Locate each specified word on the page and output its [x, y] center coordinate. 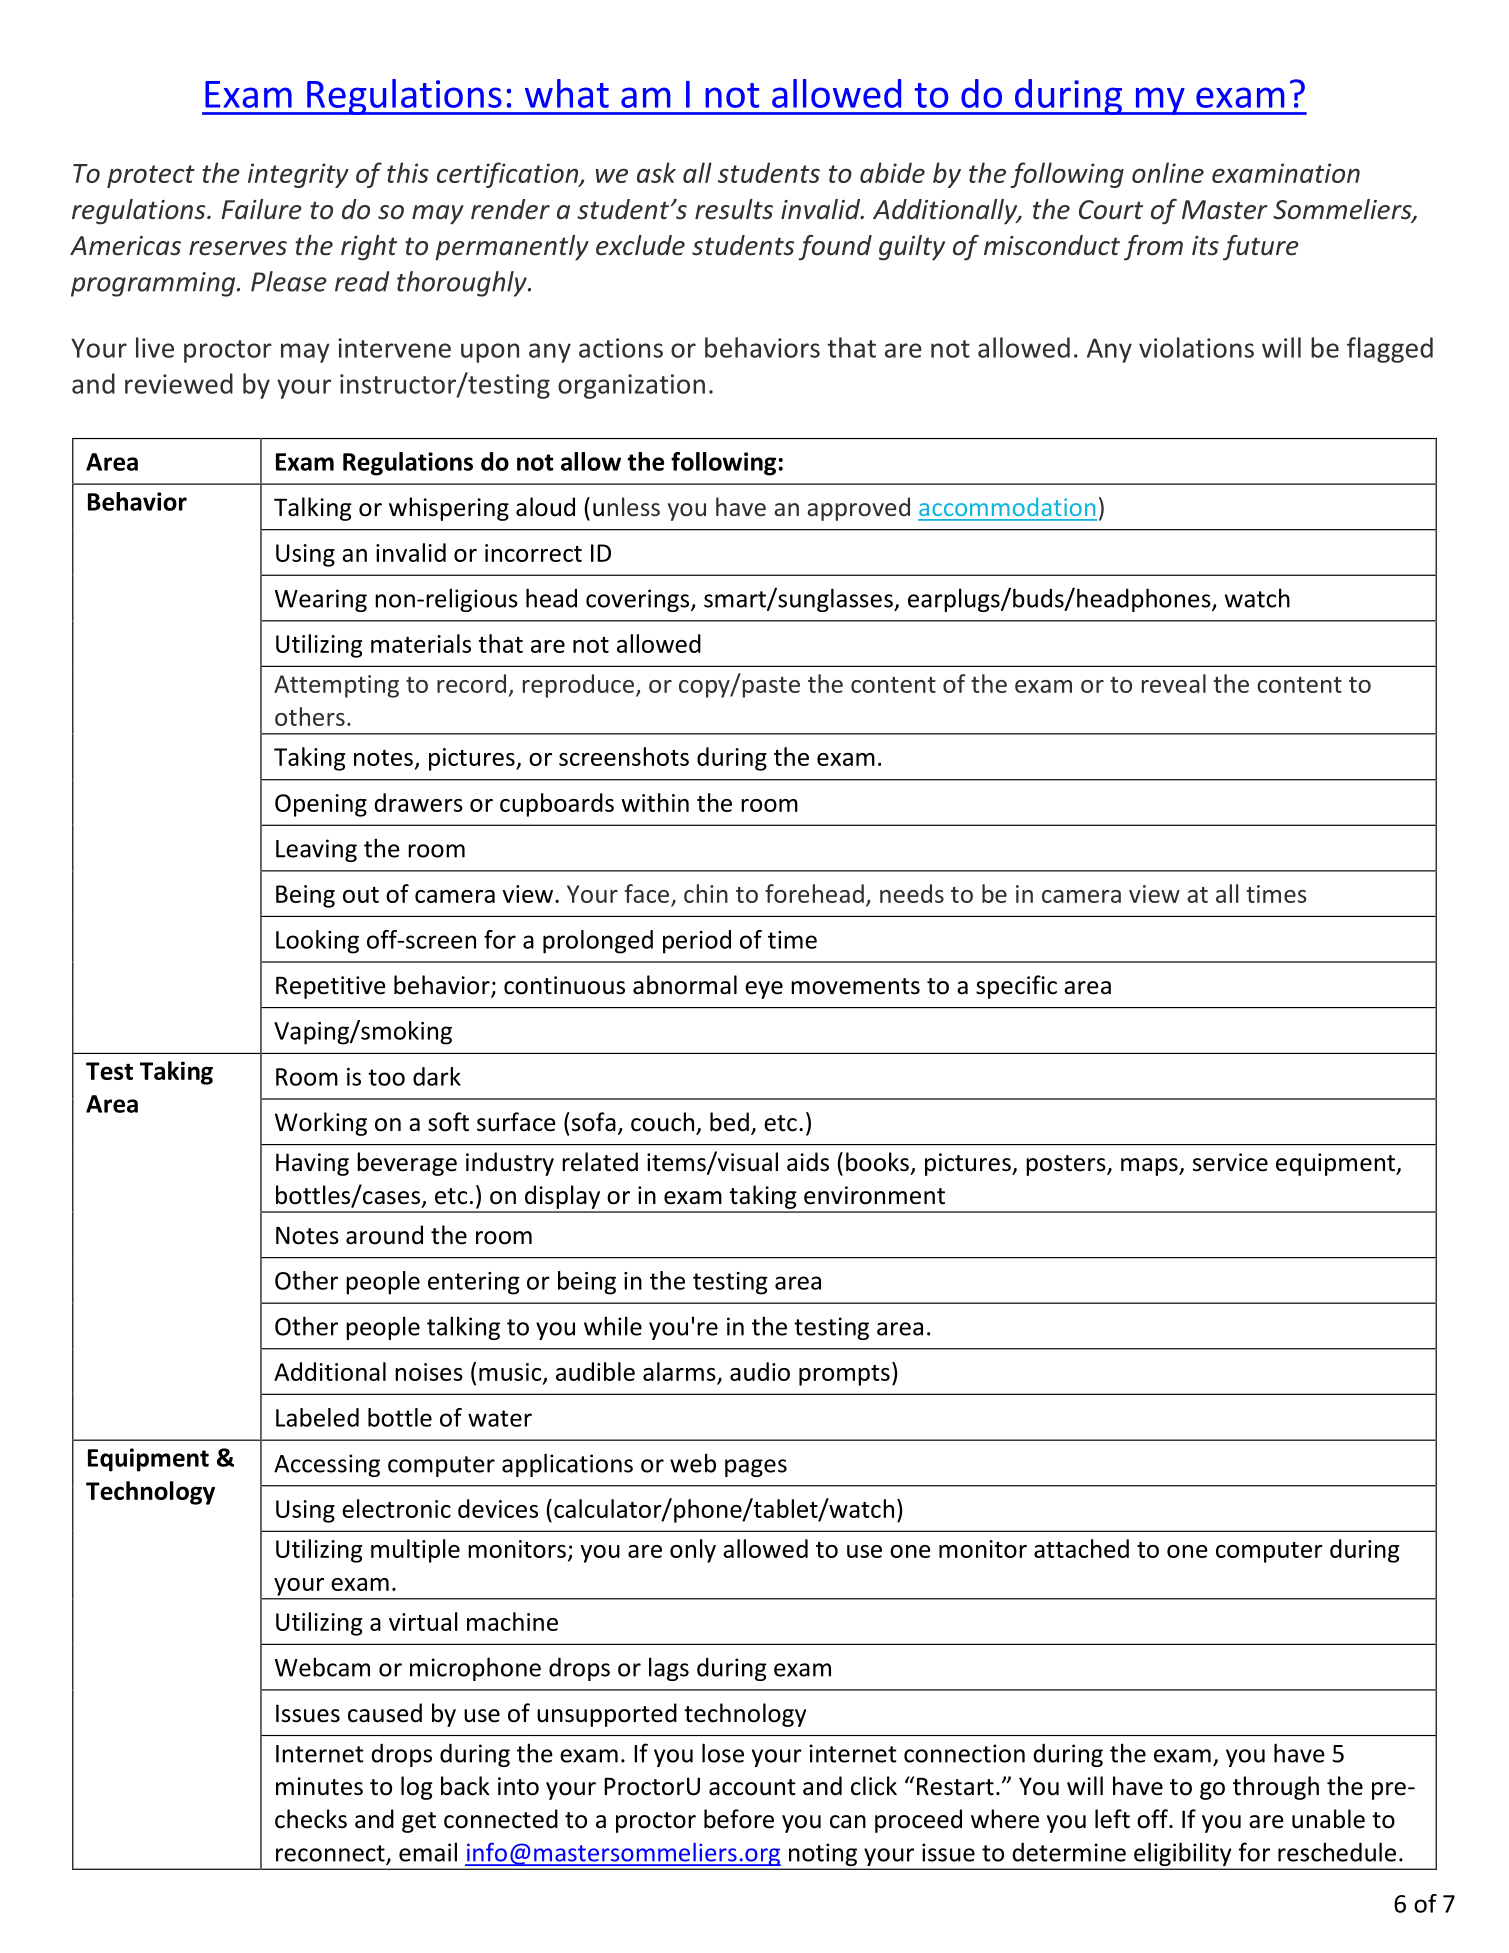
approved [858, 509]
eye [764, 990]
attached [1081, 1548]
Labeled [317, 1417]
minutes [319, 1786]
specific [1016, 987]
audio [760, 1371]
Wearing [321, 600]
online [1168, 172]
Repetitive [331, 987]
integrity [298, 175]
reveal [1174, 683]
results [734, 209]
